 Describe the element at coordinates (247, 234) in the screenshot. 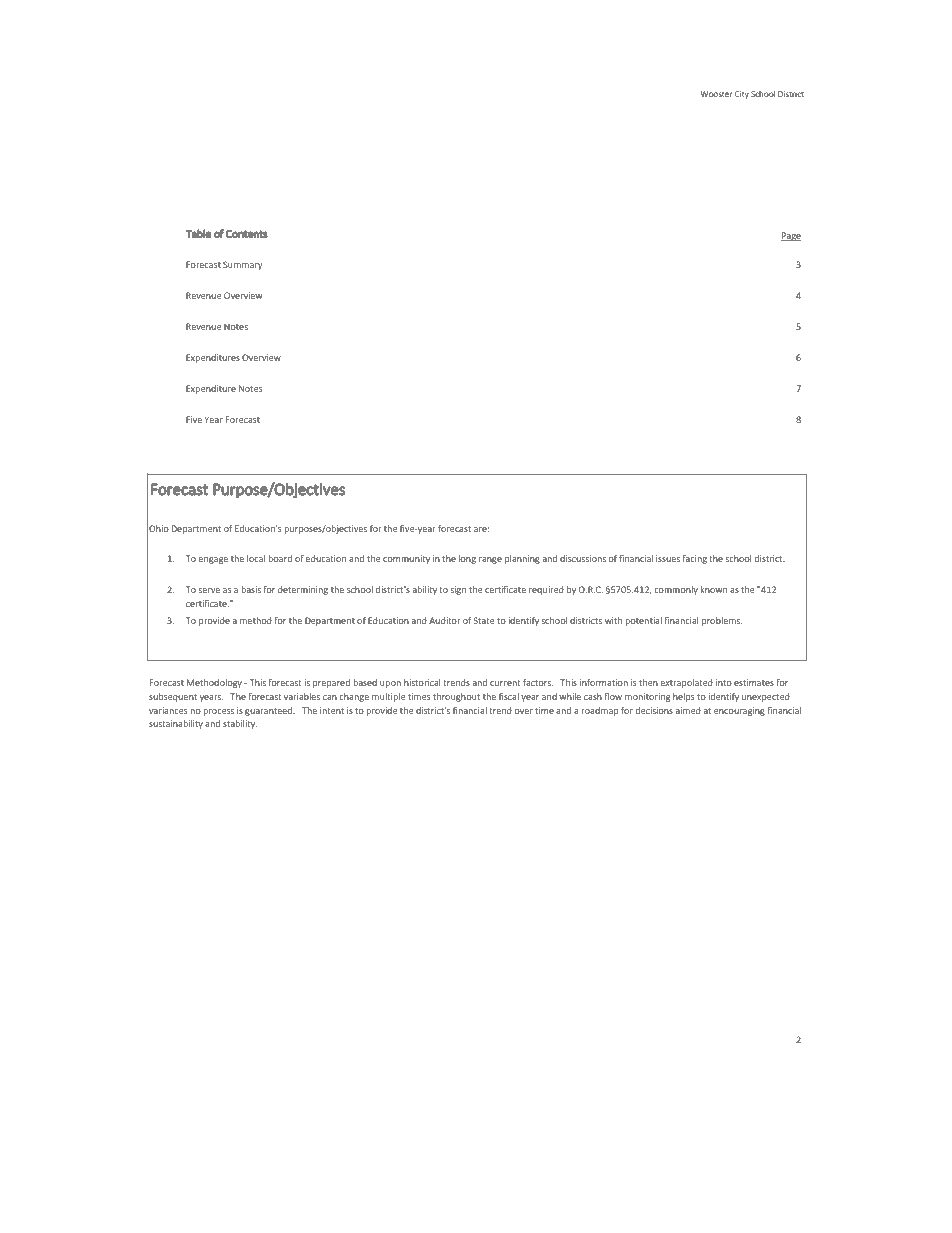

I see `Contents` at that location.
